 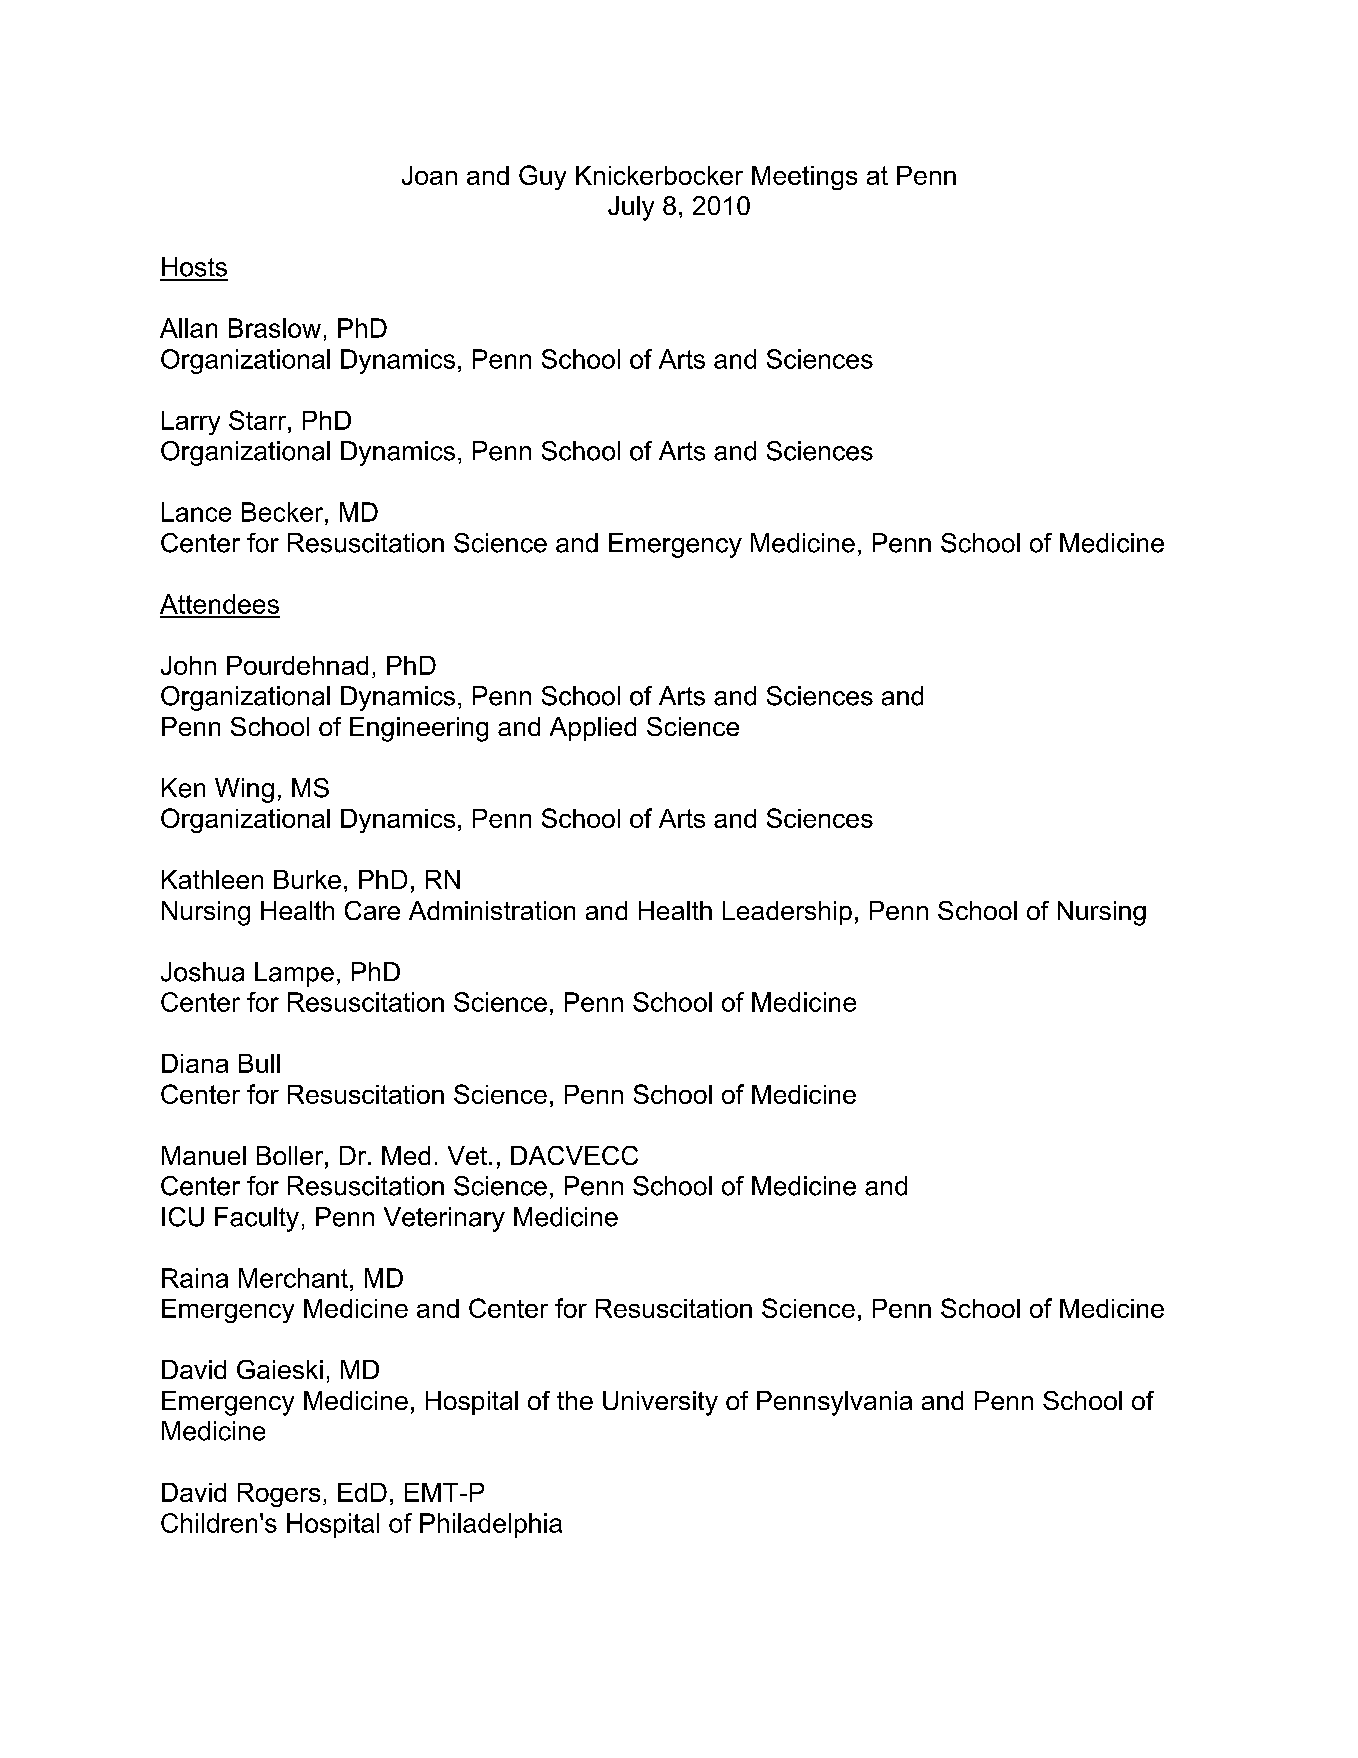 I want to click on Rogers, so click(x=279, y=1495).
